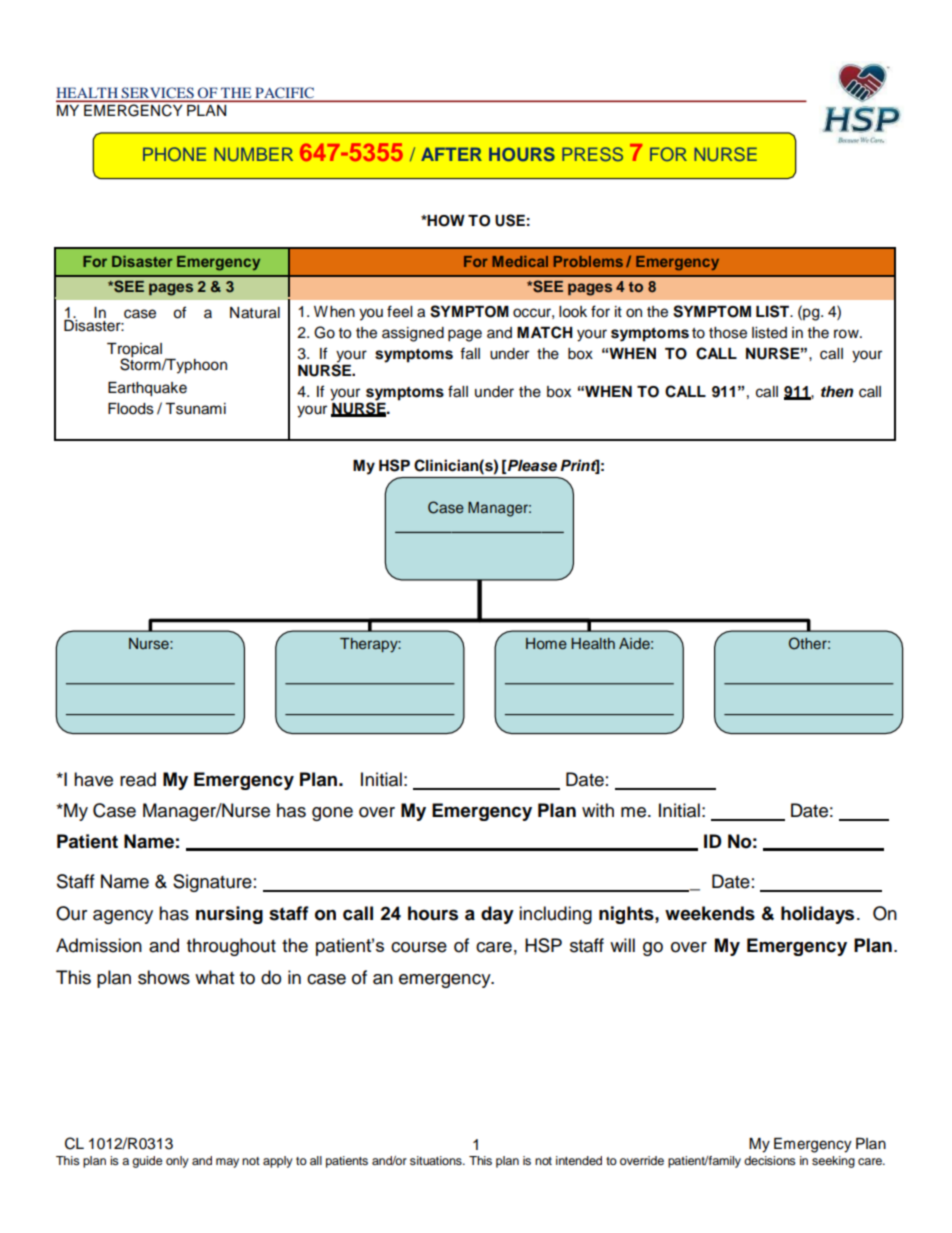 The image size is (952, 1233). Describe the element at coordinates (592, 154) in the screenshot. I see `PRESS` at that location.
